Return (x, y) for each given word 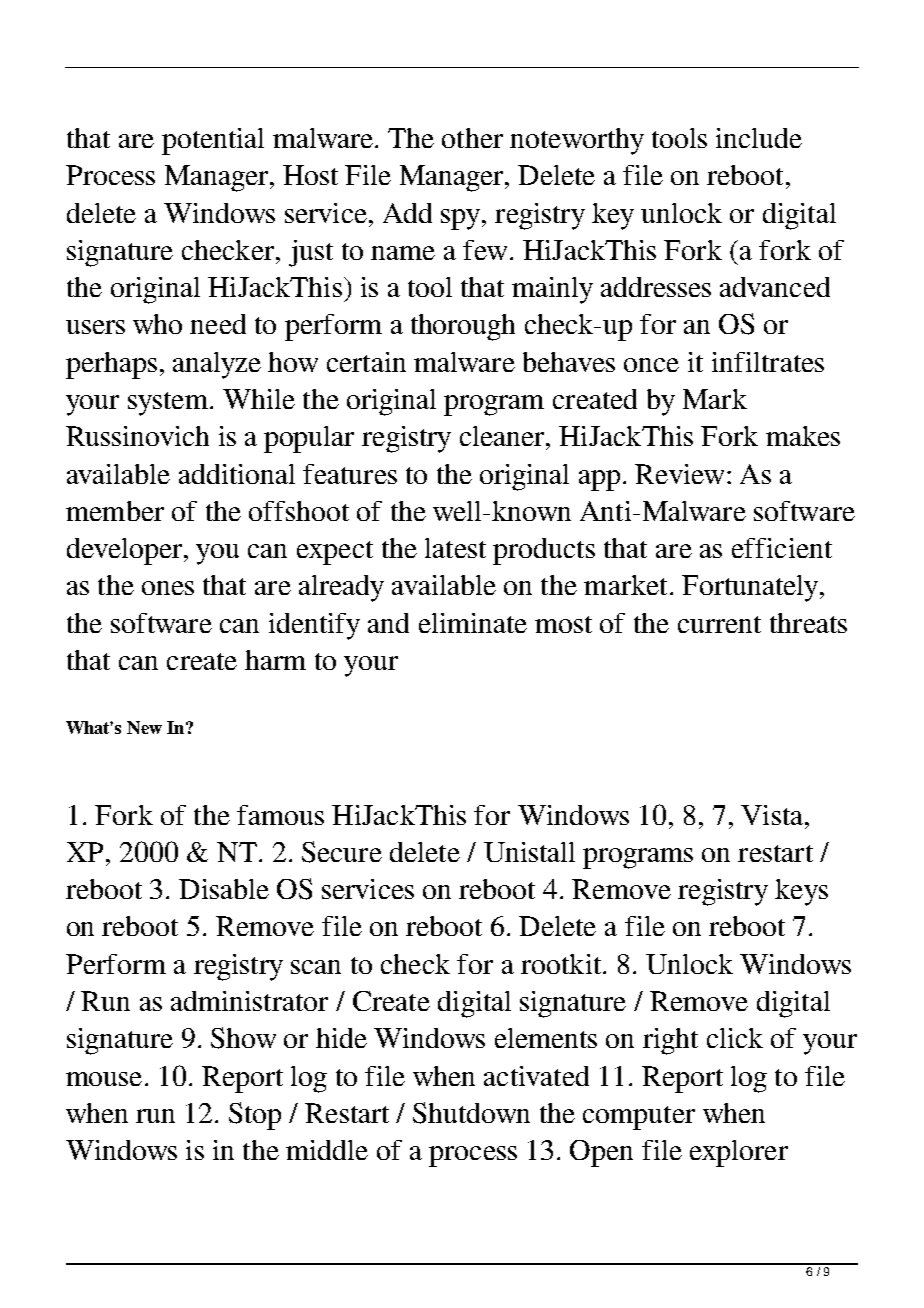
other (472, 138)
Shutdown (471, 1113)
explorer (739, 1153)
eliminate (473, 623)
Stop (255, 1116)
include (759, 138)
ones (168, 588)
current (719, 624)
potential (213, 141)
